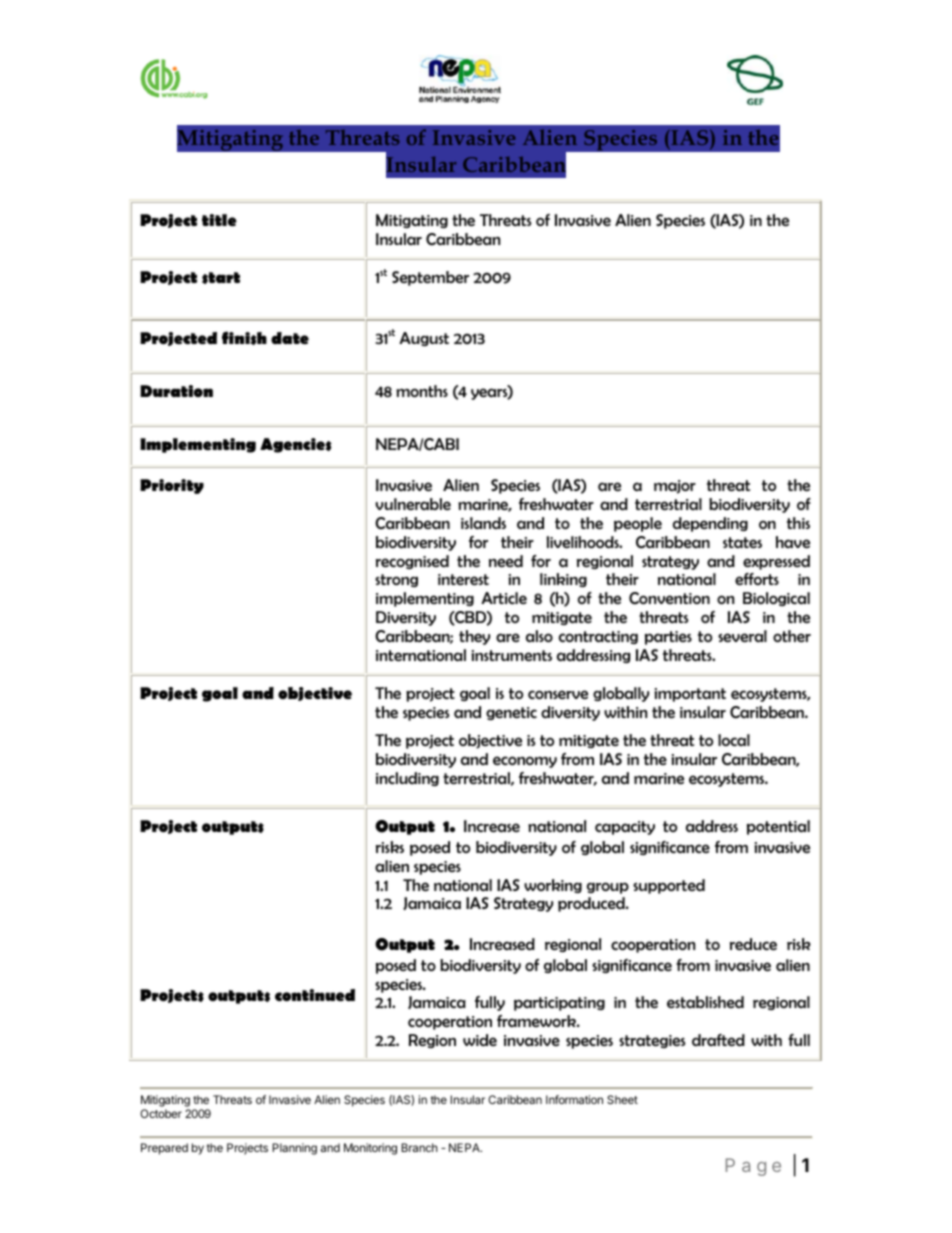  What do you see at coordinates (753, 1167) in the page?
I see `Page` at bounding box center [753, 1167].
